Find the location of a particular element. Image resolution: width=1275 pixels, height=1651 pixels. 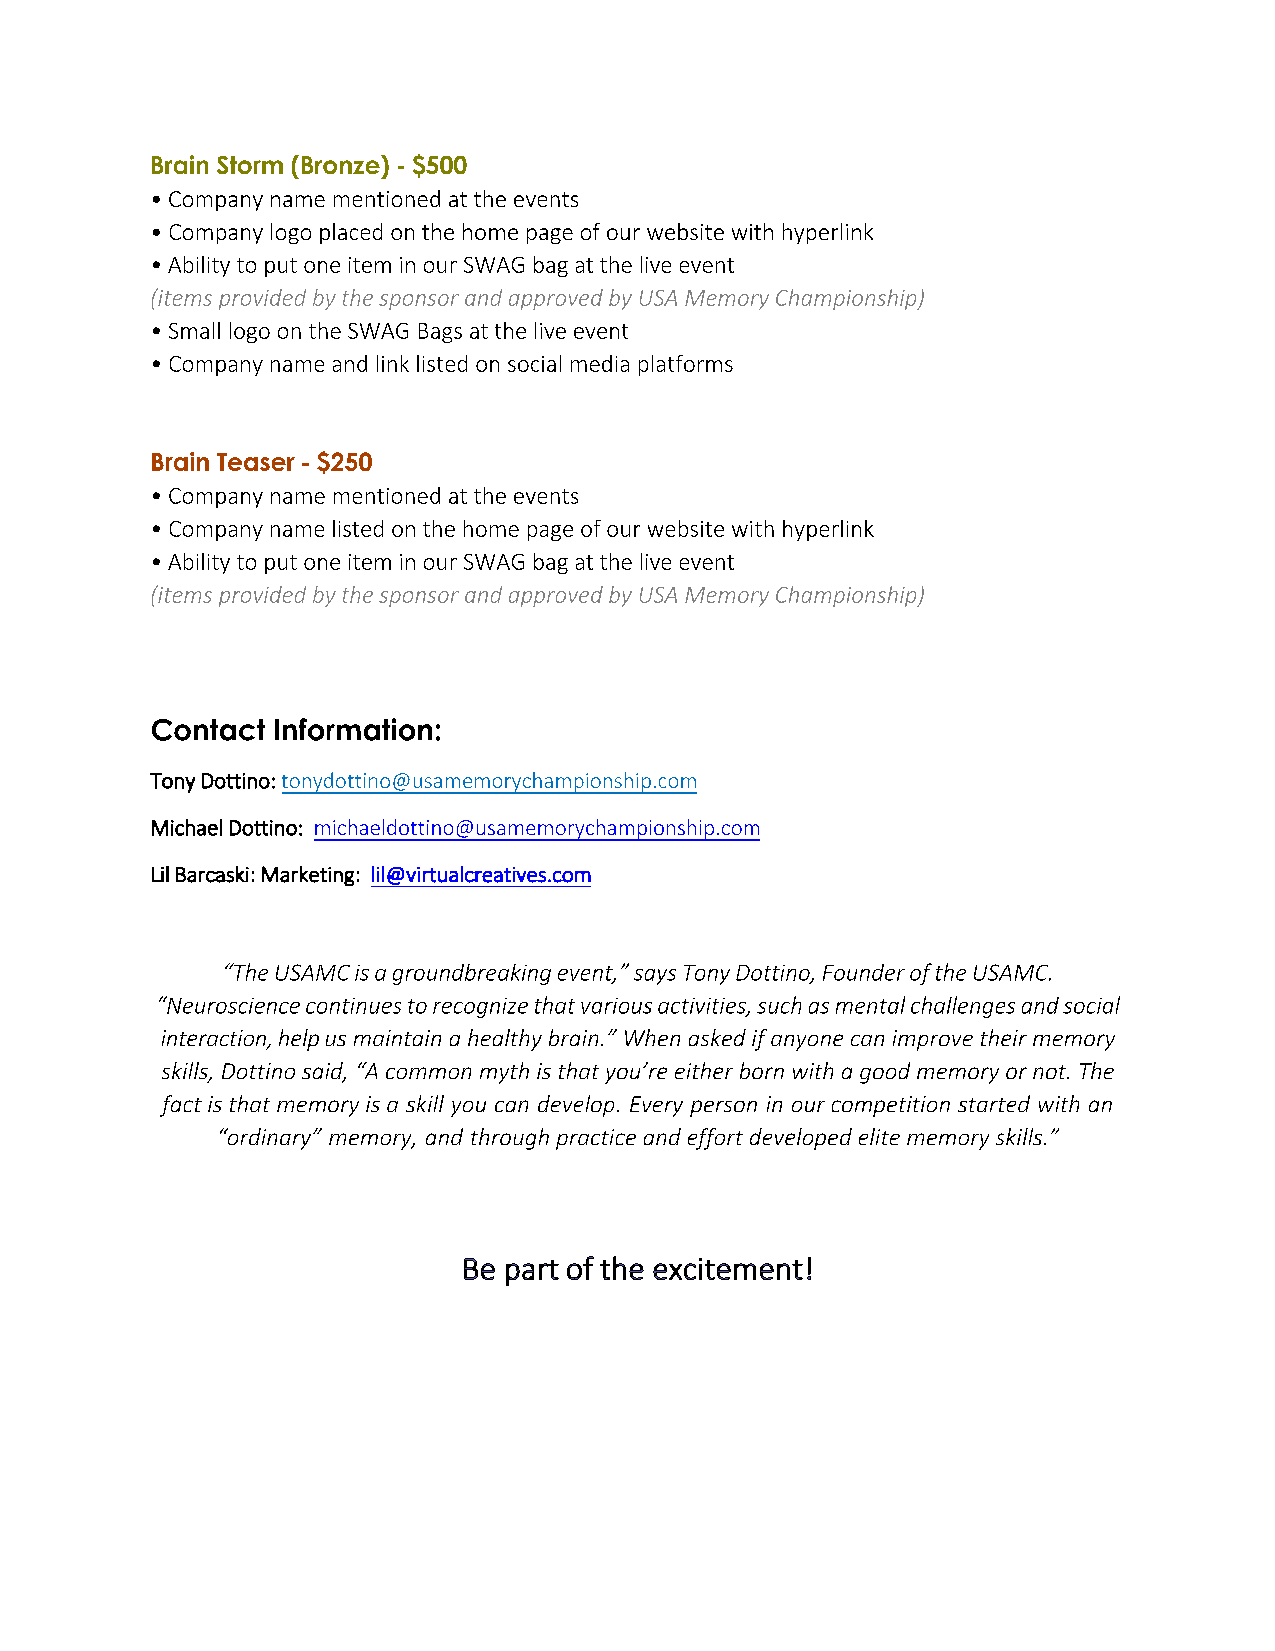

Founder is located at coordinates (864, 972).
